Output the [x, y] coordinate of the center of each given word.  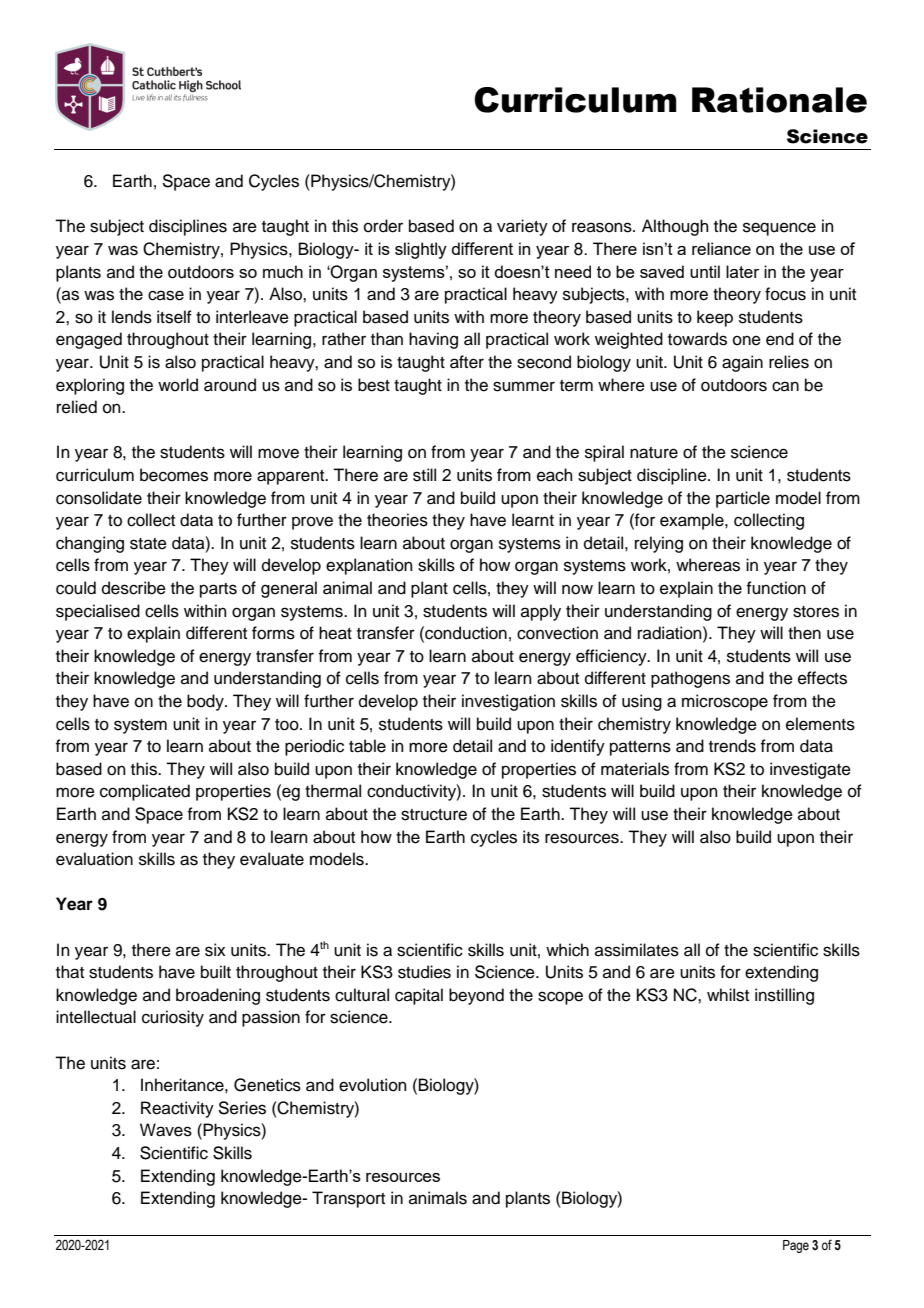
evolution [373, 1085]
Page [796, 1246]
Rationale [779, 100]
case [166, 295]
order [383, 226]
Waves [166, 1130]
